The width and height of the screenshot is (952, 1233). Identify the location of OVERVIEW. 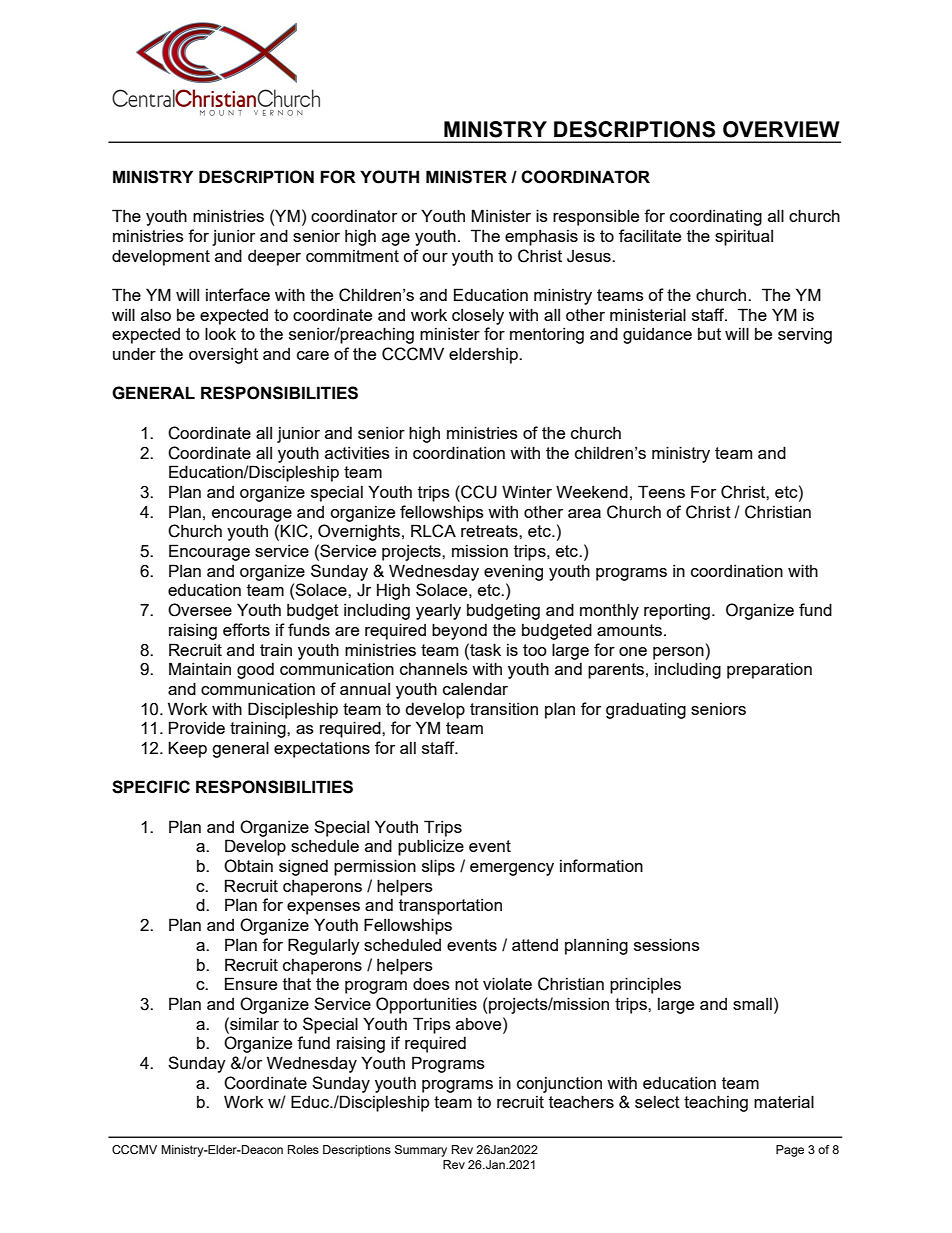
(781, 129).
